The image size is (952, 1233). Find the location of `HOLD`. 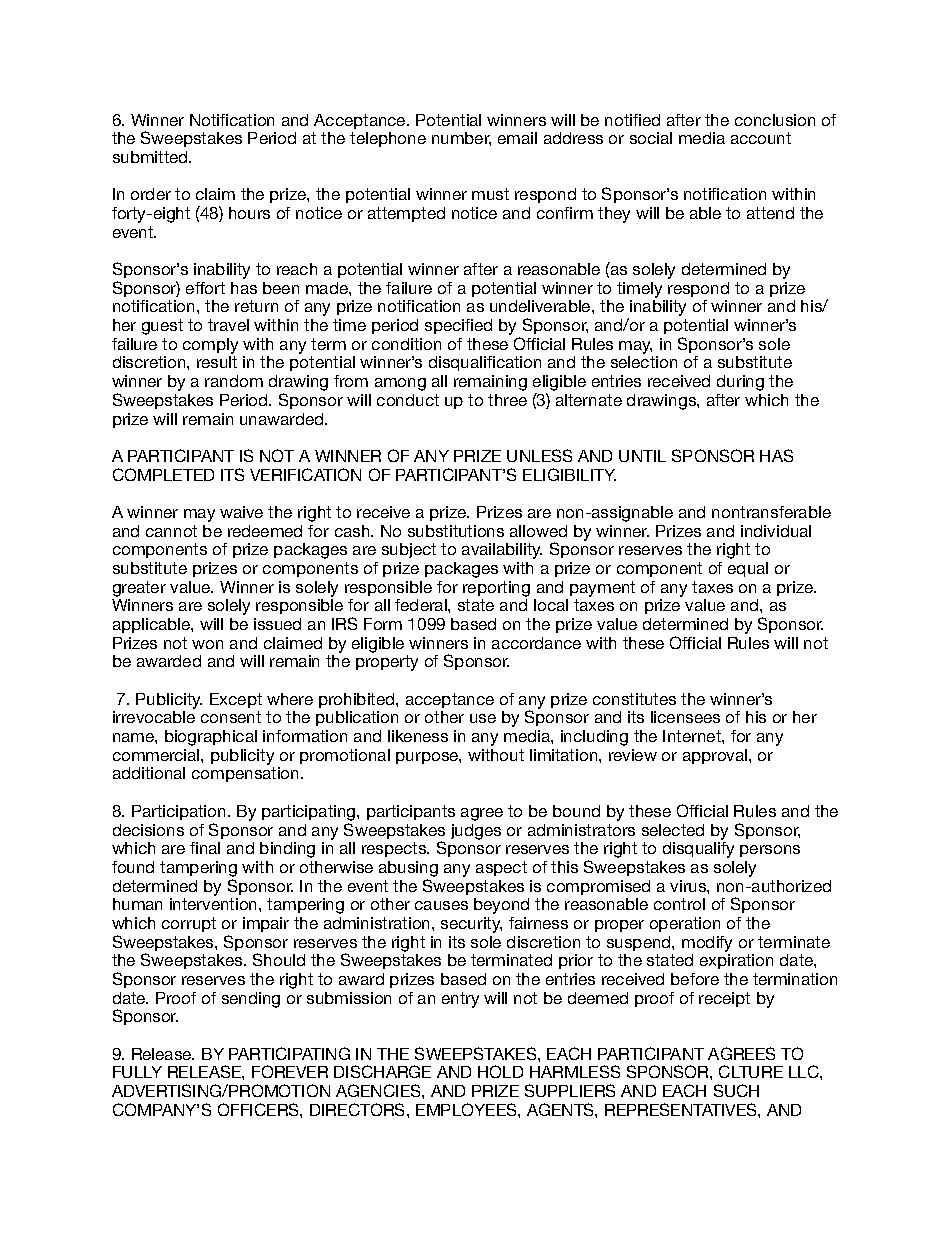

HOLD is located at coordinates (500, 1071).
